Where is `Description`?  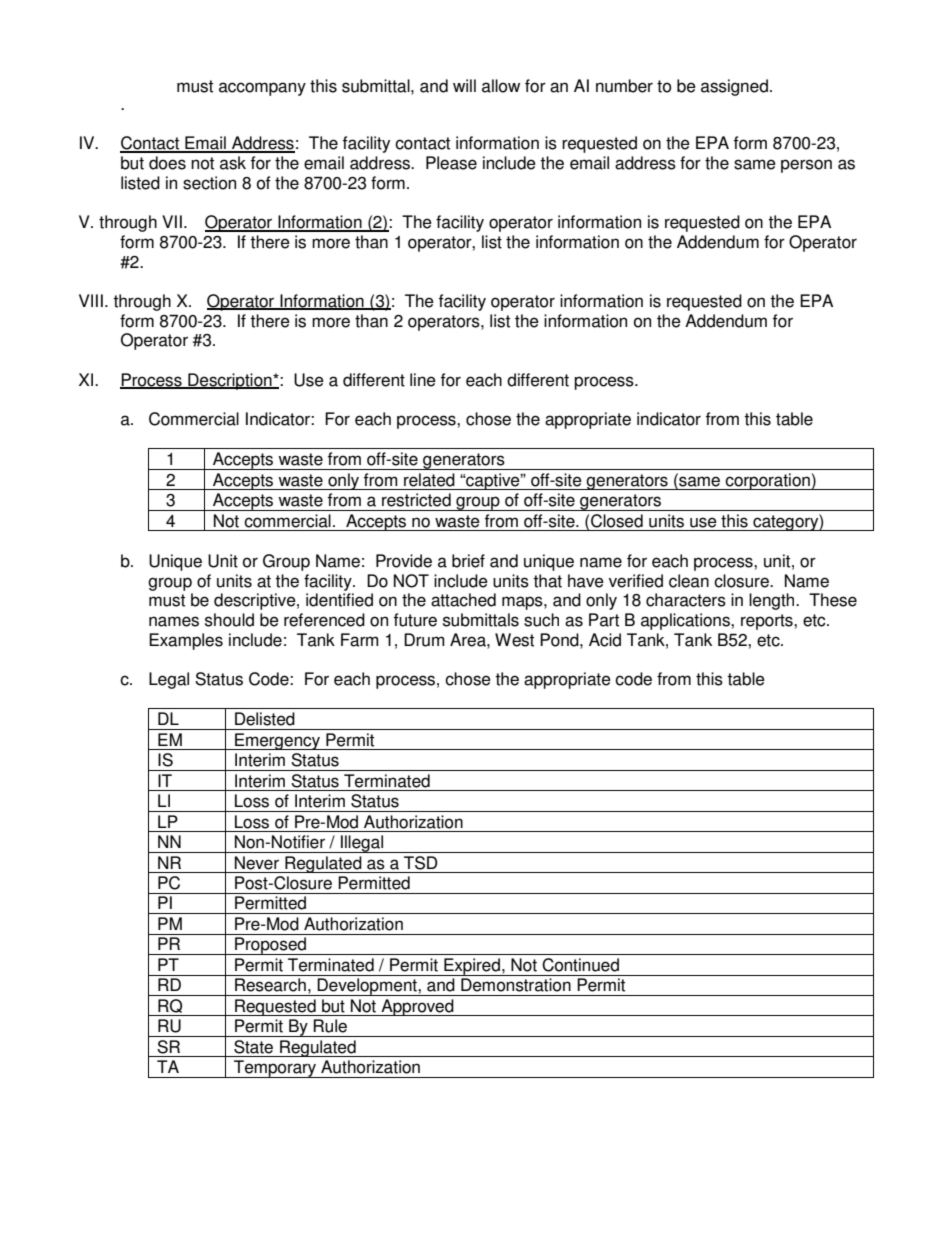 Description is located at coordinates (230, 381).
